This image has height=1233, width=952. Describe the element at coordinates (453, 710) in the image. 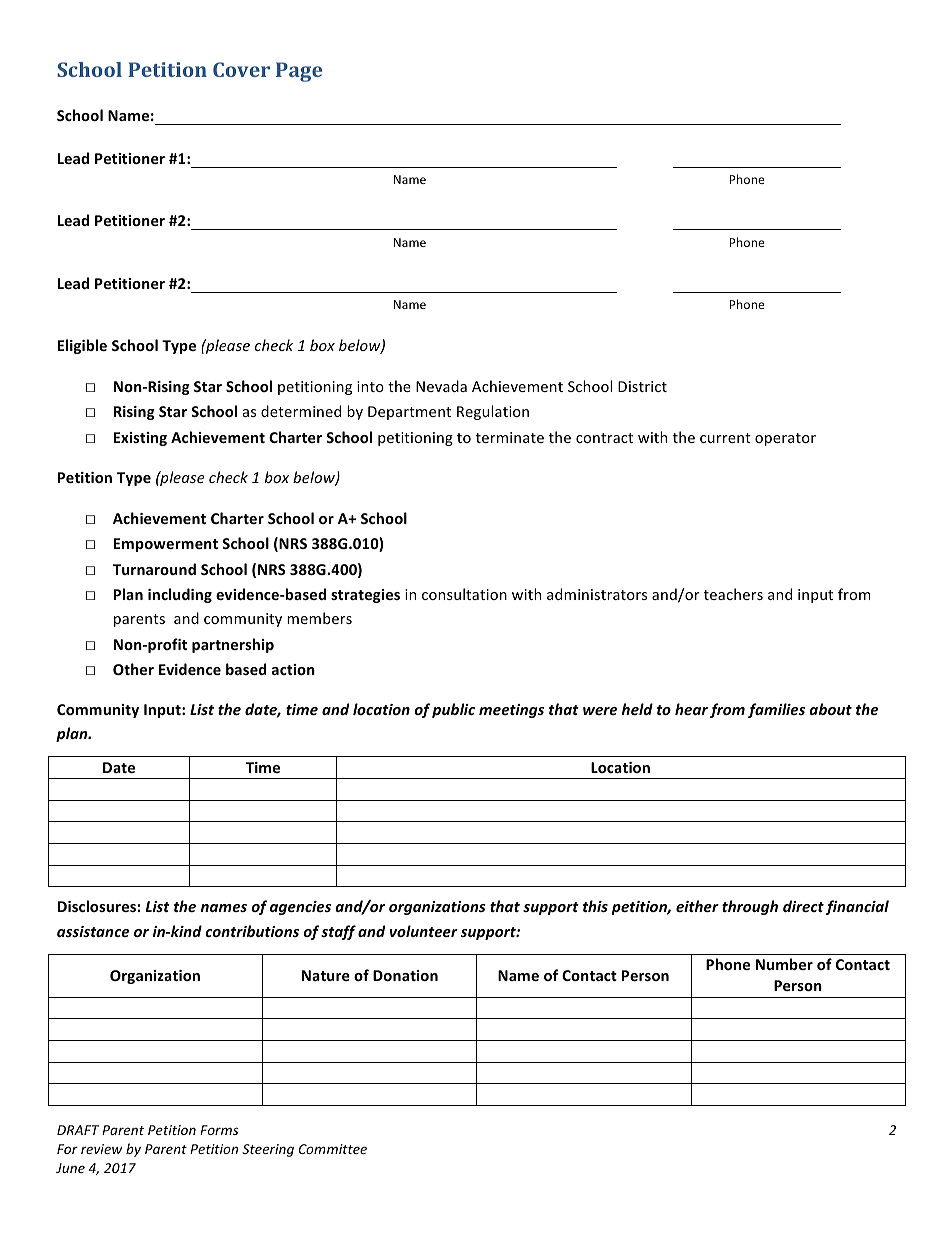

I see `public` at that location.
